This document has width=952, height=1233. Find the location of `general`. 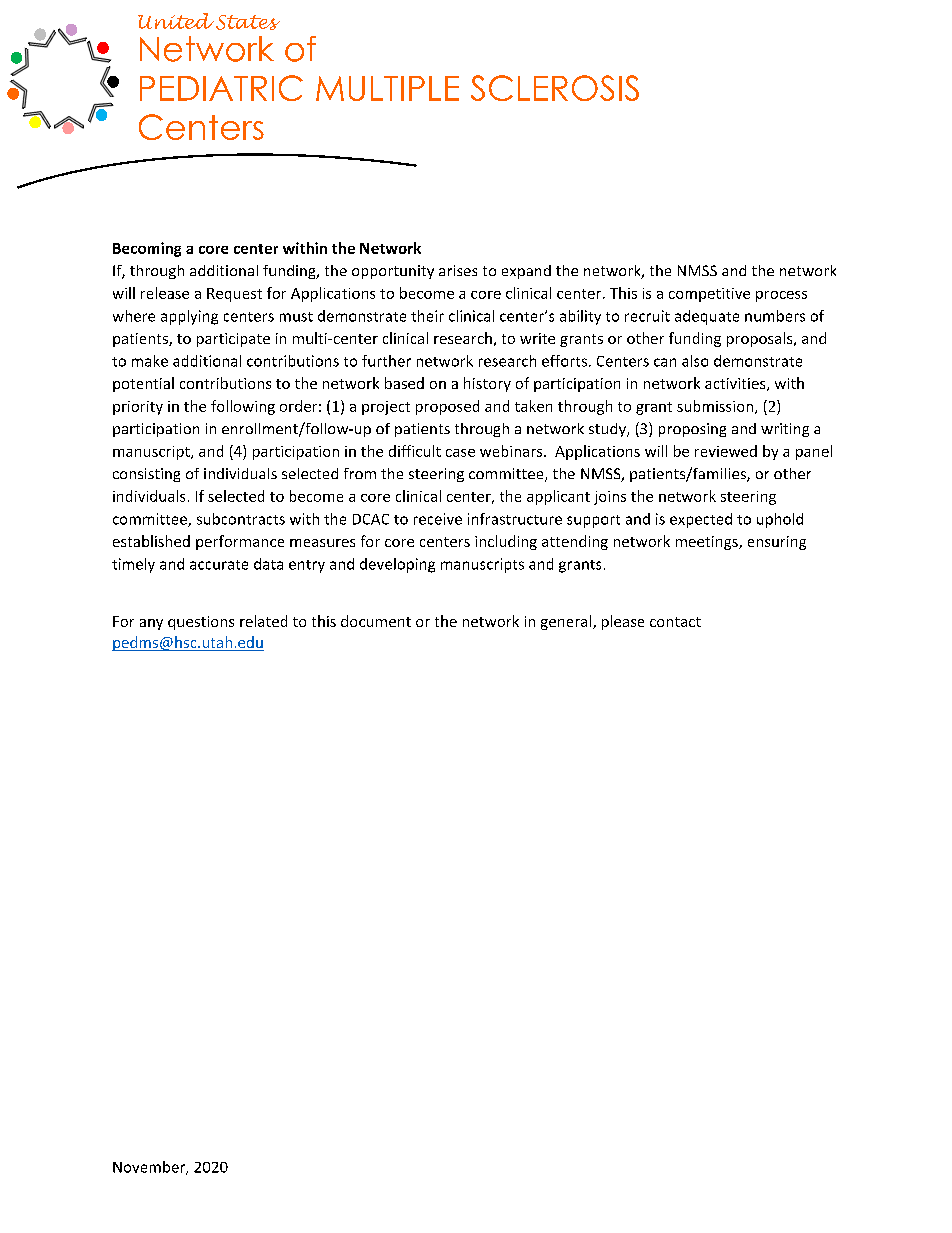

general is located at coordinates (567, 622).
